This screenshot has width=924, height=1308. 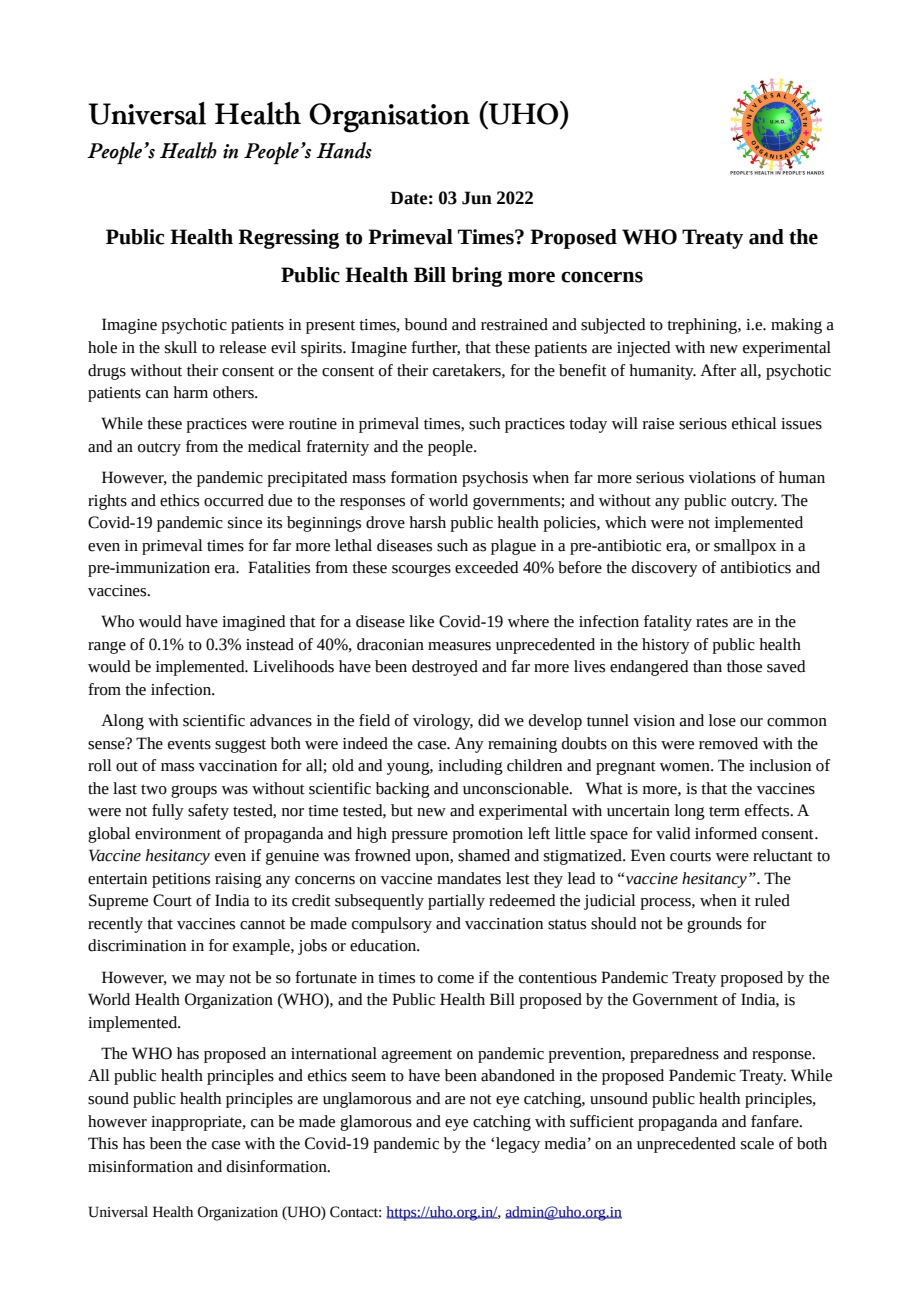 What do you see at coordinates (426, 324) in the screenshot?
I see `bound` at bounding box center [426, 324].
